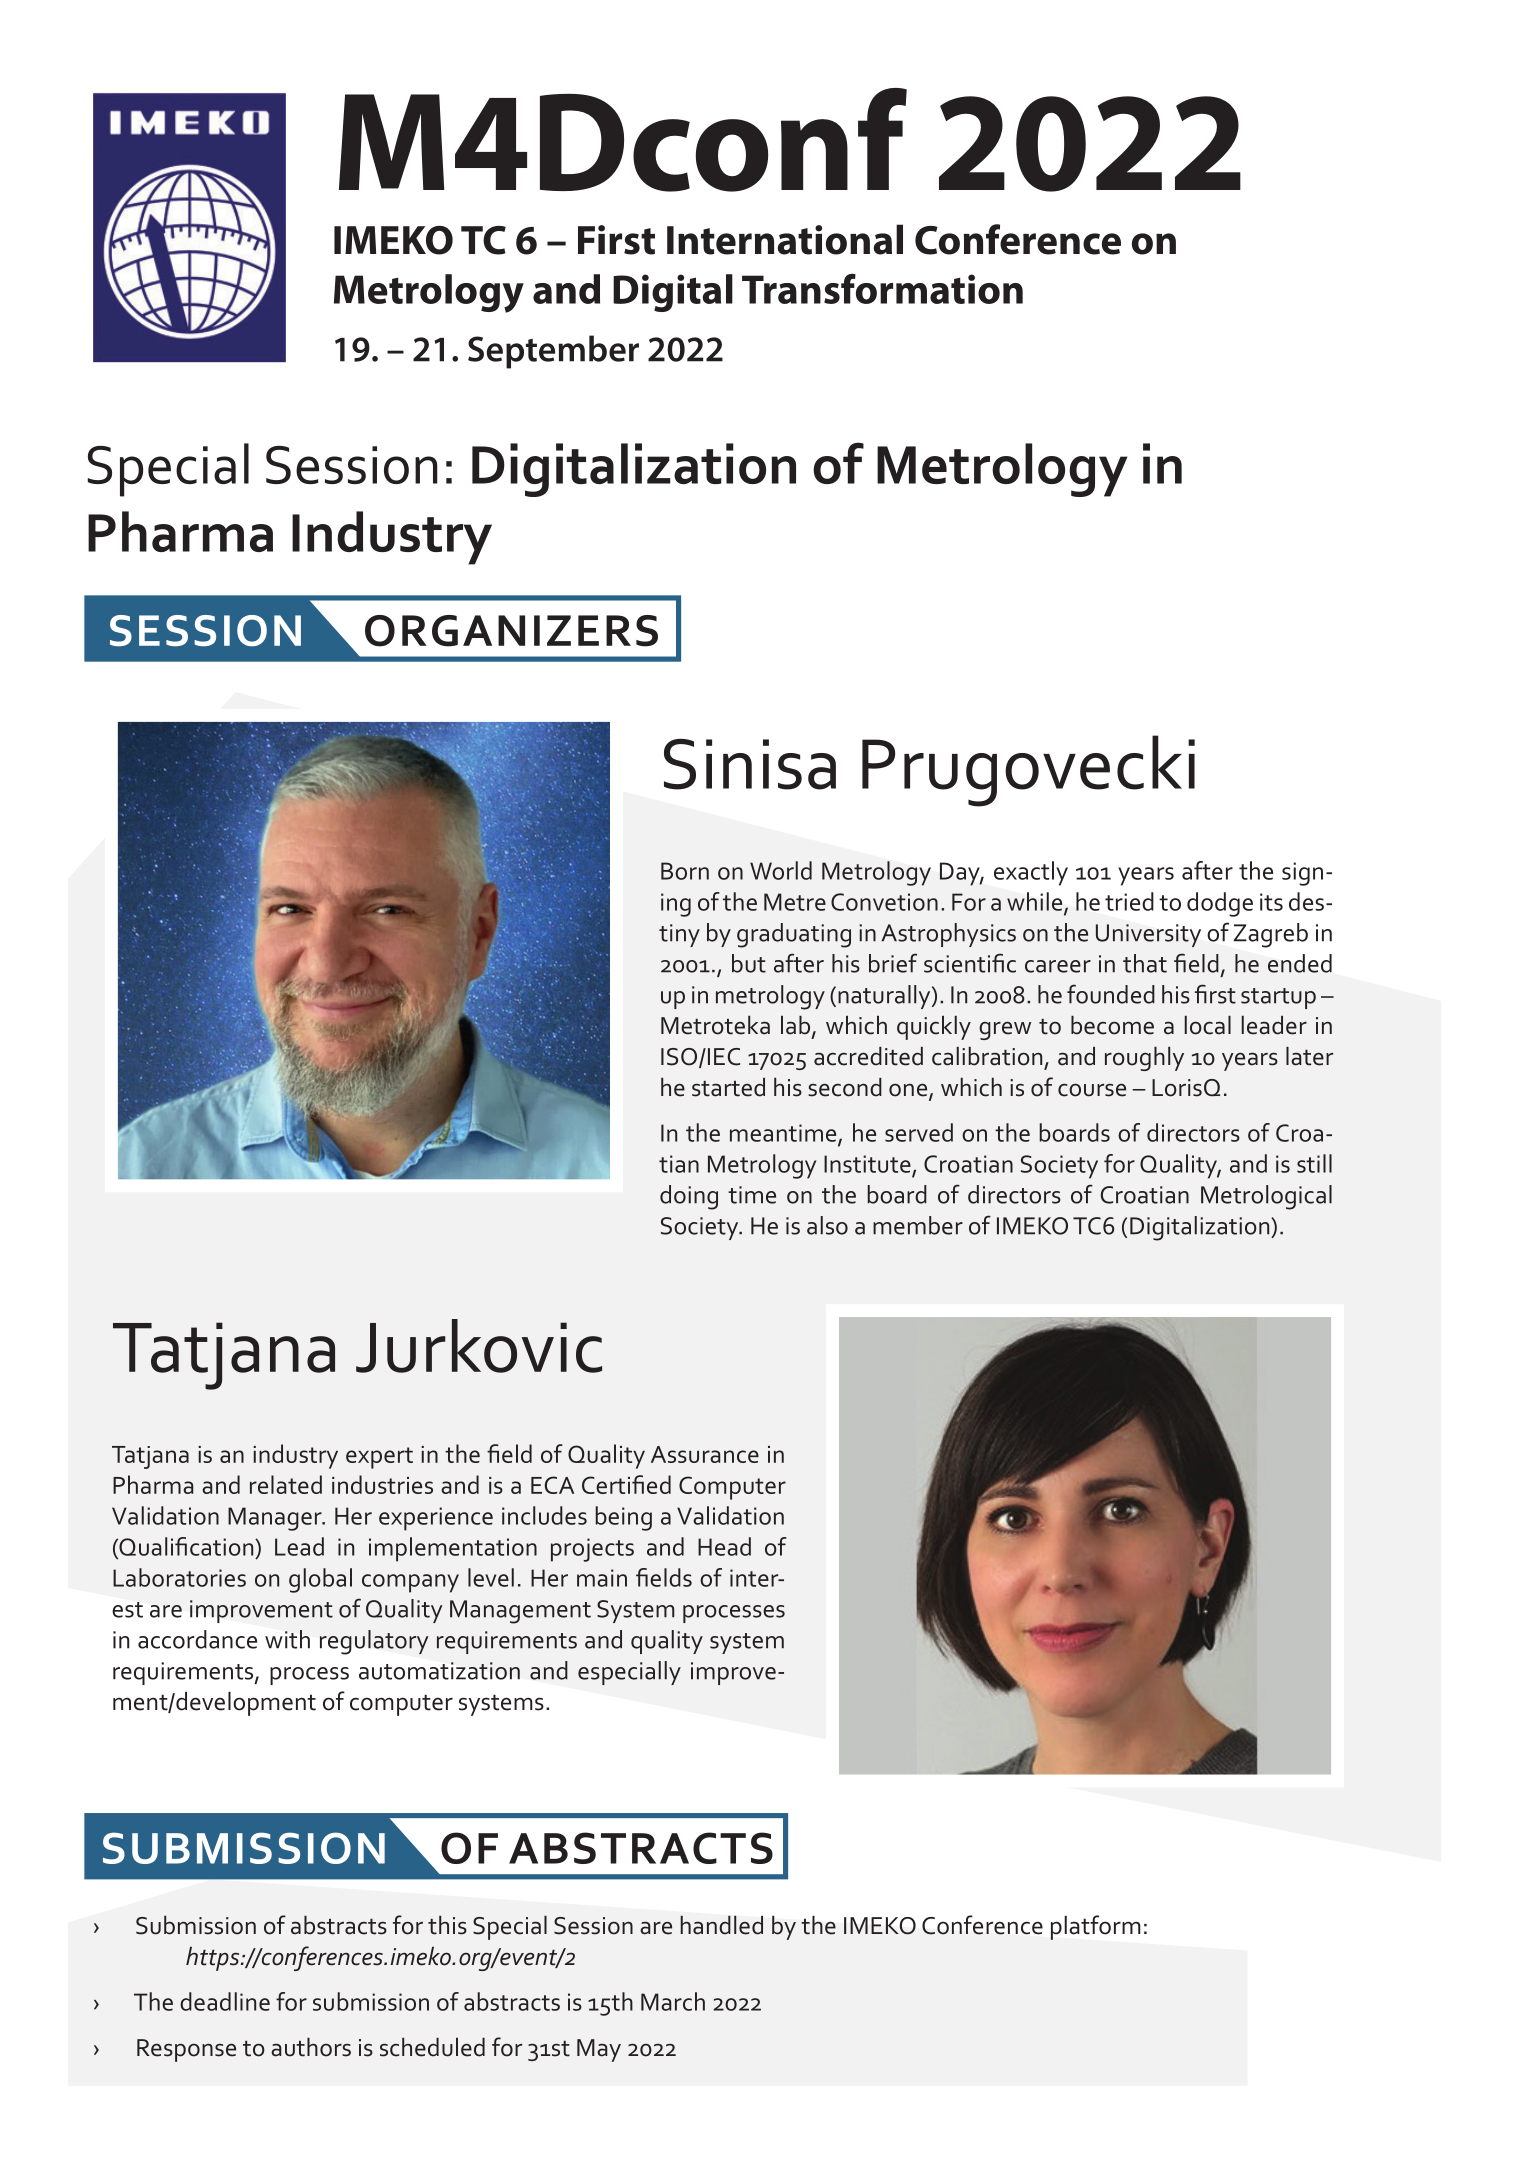 The image size is (1534, 2169). What do you see at coordinates (1129, 901) in the document?
I see `tried` at bounding box center [1129, 901].
